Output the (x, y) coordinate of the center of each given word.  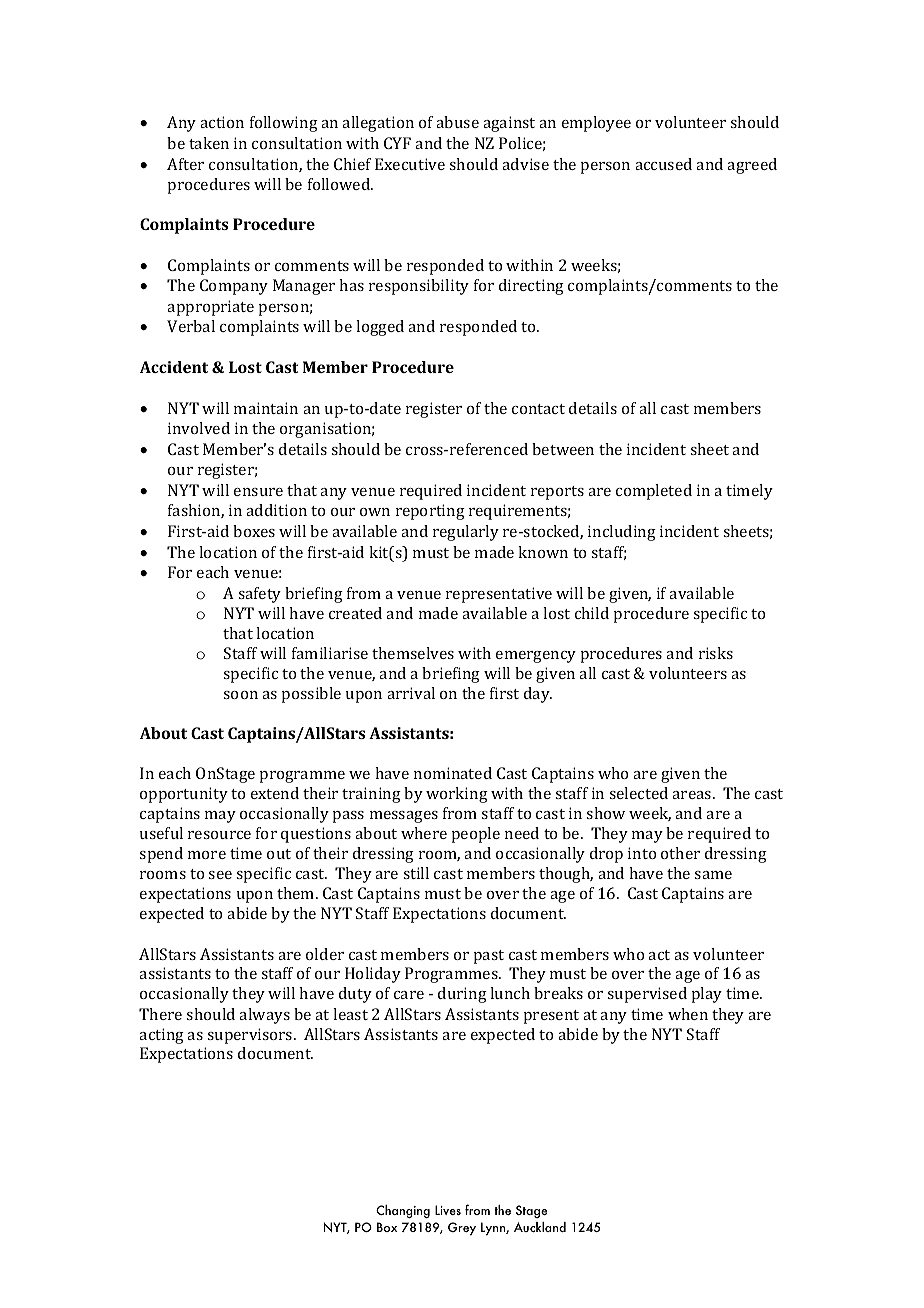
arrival (411, 693)
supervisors (251, 1036)
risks (716, 653)
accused (663, 164)
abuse (457, 122)
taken (209, 143)
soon (240, 695)
